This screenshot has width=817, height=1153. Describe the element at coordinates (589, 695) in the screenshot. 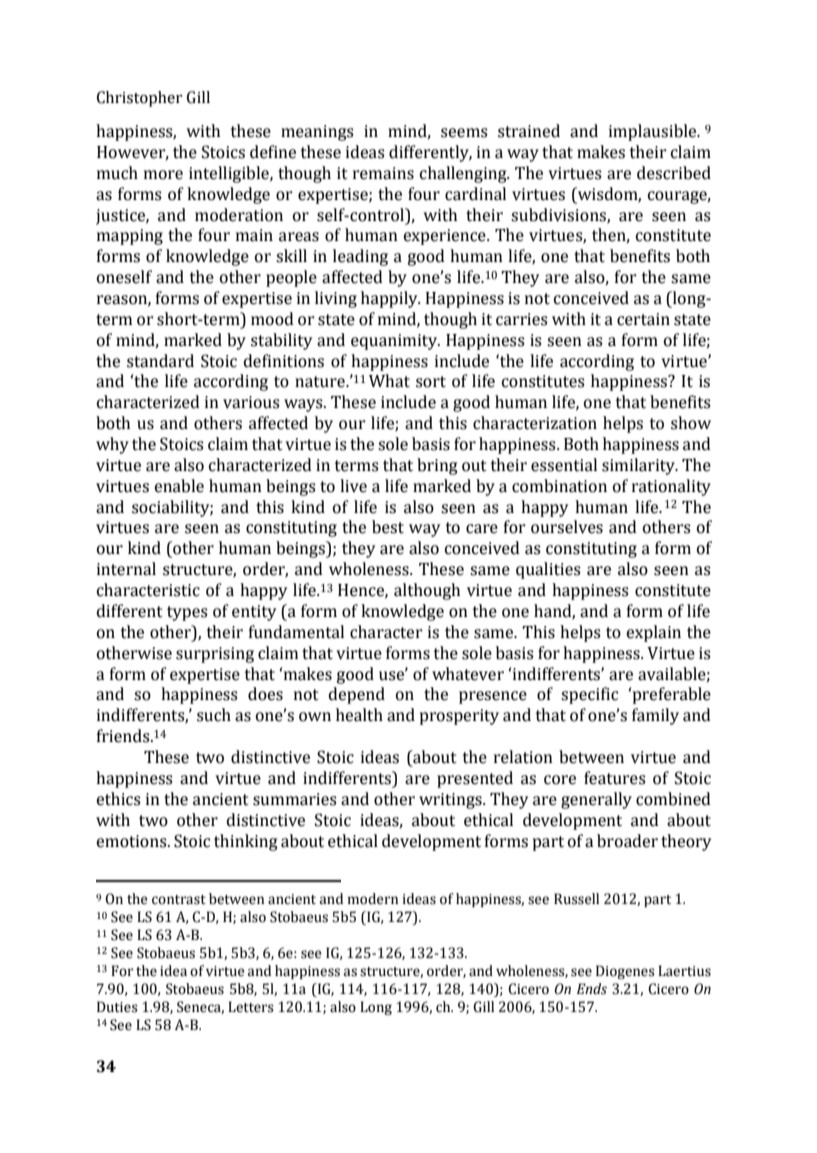

I see `specific` at that location.
